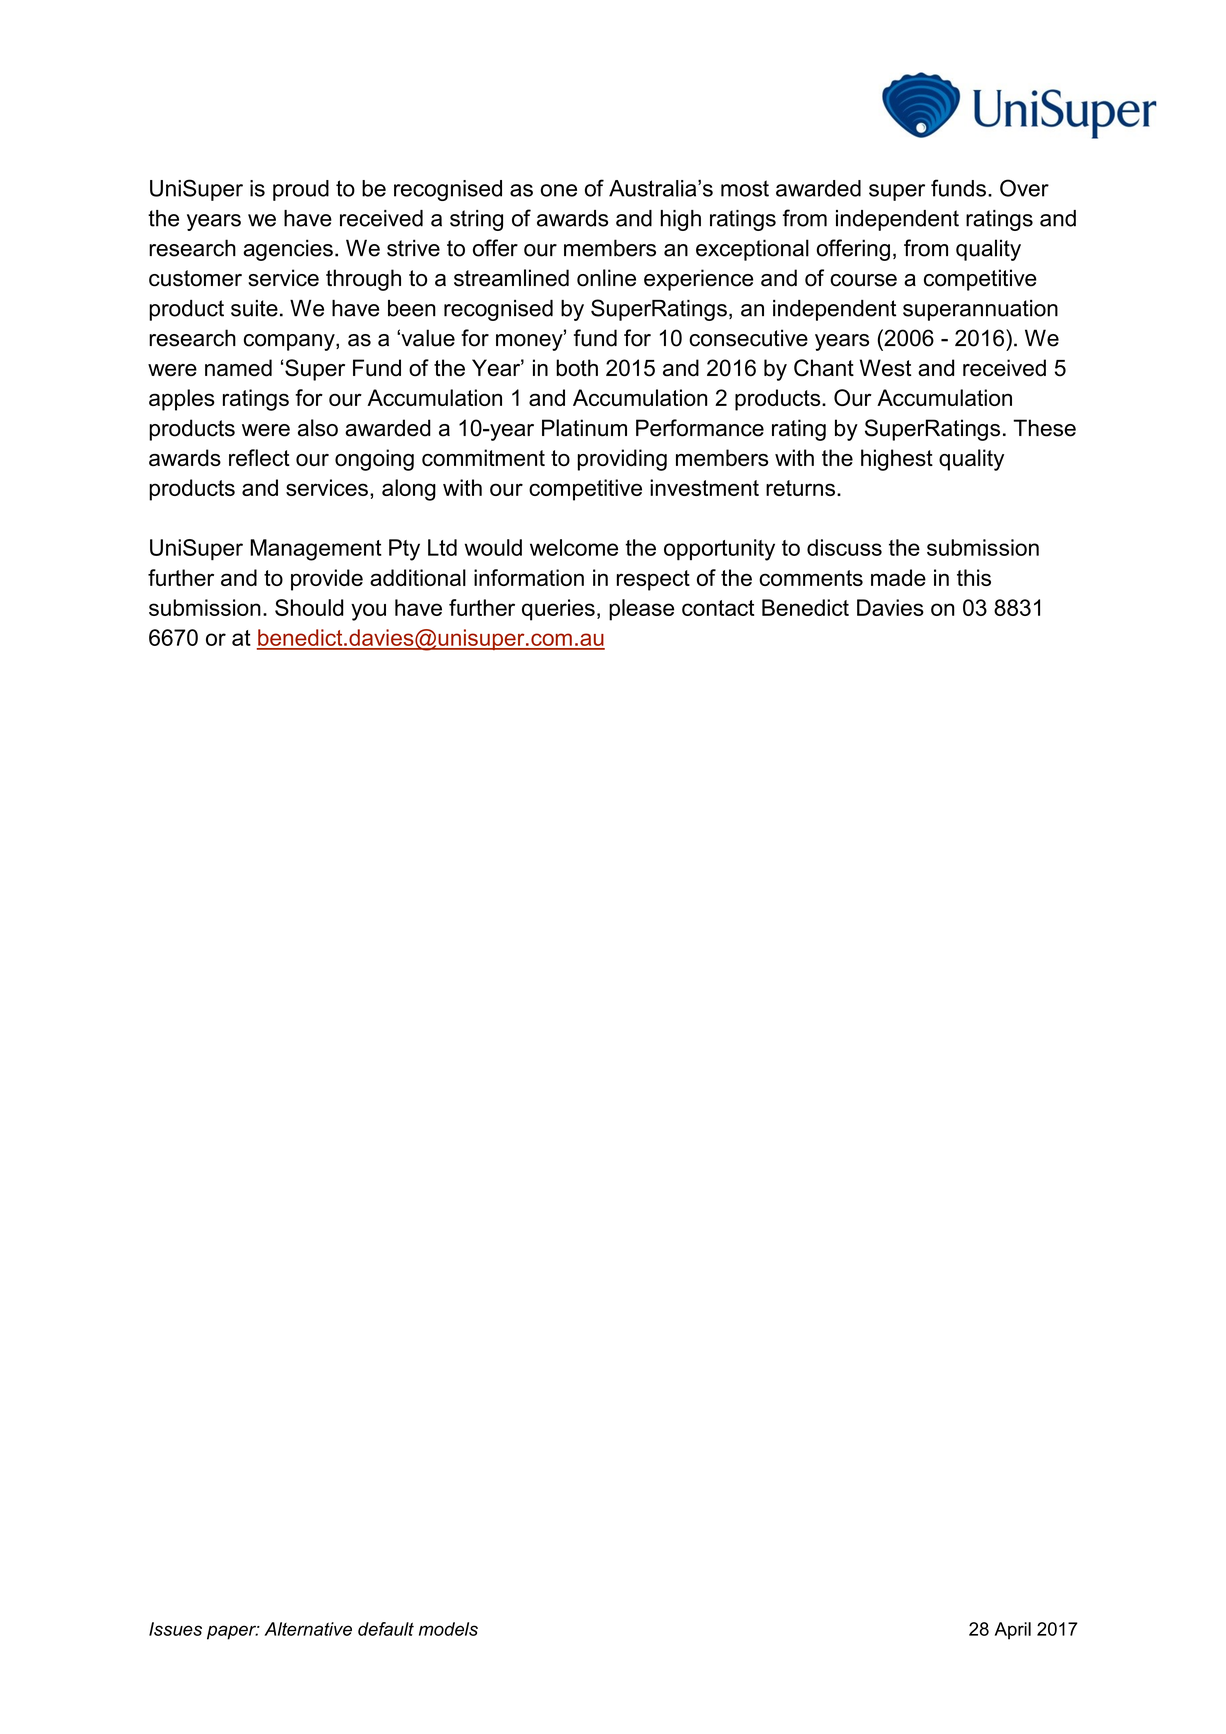 Image resolution: width=1226 pixels, height=1734 pixels. Describe the element at coordinates (641, 610) in the document. I see `please` at that location.
